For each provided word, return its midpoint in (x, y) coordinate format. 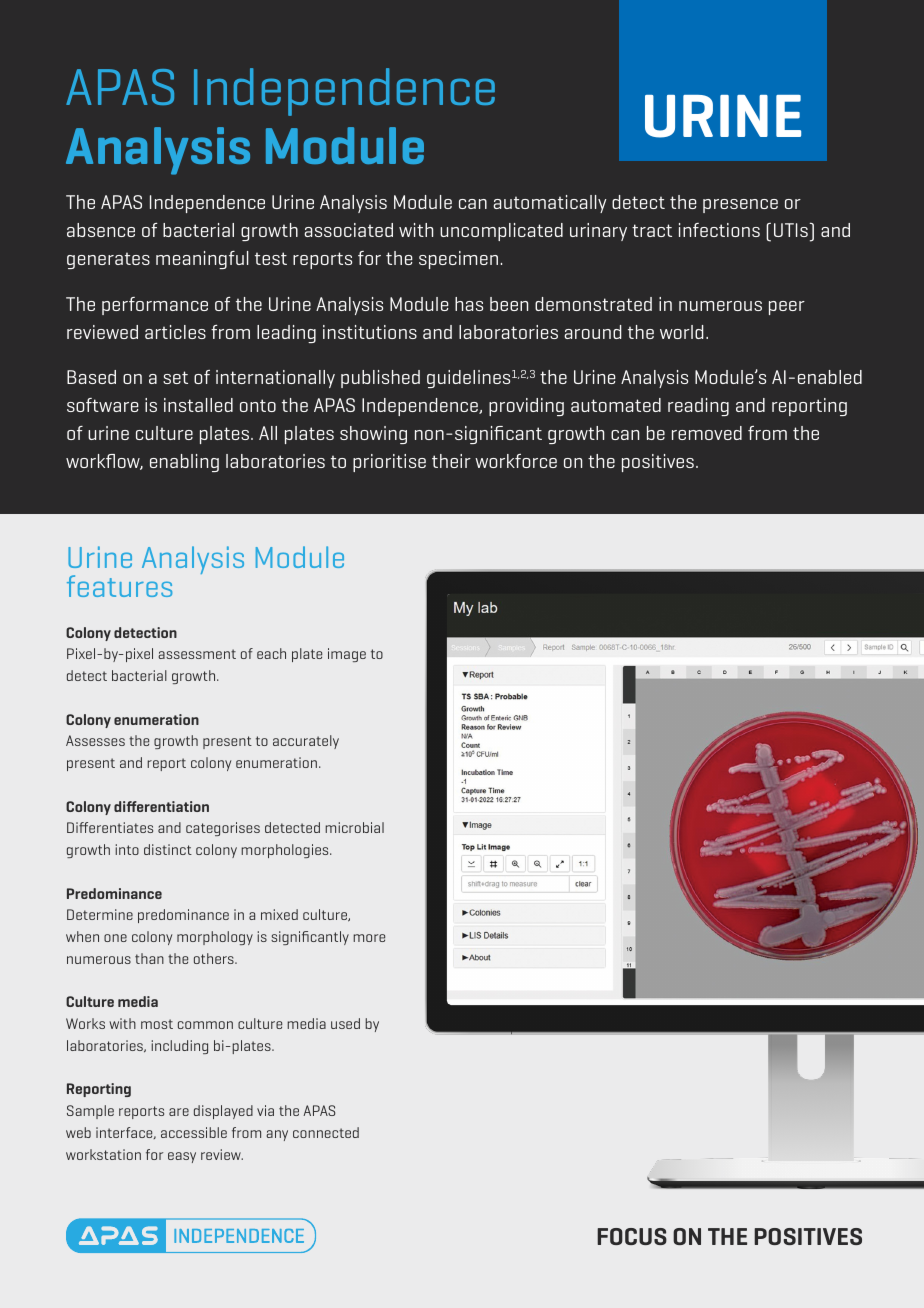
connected (326, 1132)
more (369, 938)
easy (182, 1157)
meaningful (202, 260)
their (451, 461)
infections (719, 230)
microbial (354, 827)
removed (707, 433)
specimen (458, 260)
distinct (168, 849)
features (119, 586)
